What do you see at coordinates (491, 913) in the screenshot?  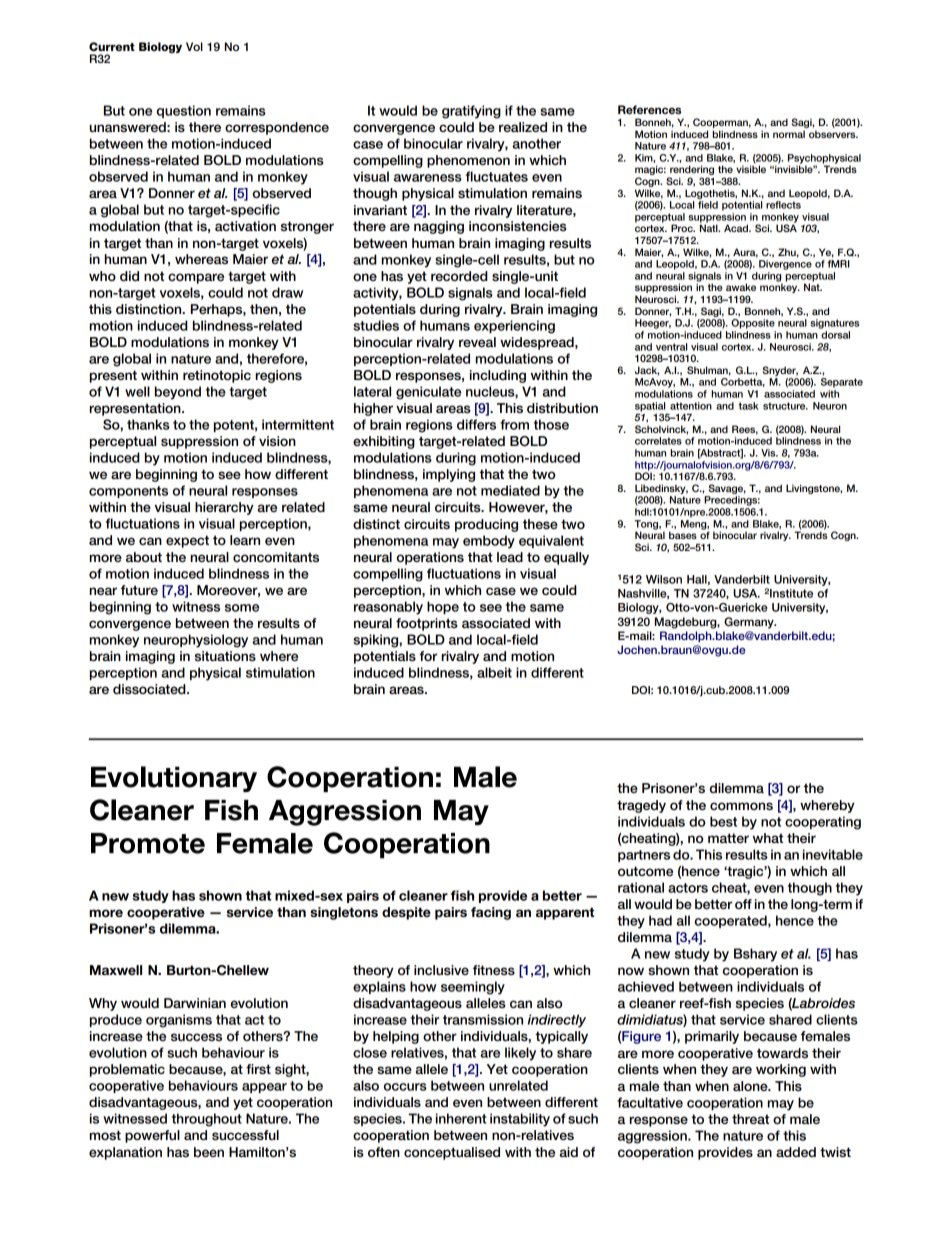 I see `facing` at bounding box center [491, 913].
